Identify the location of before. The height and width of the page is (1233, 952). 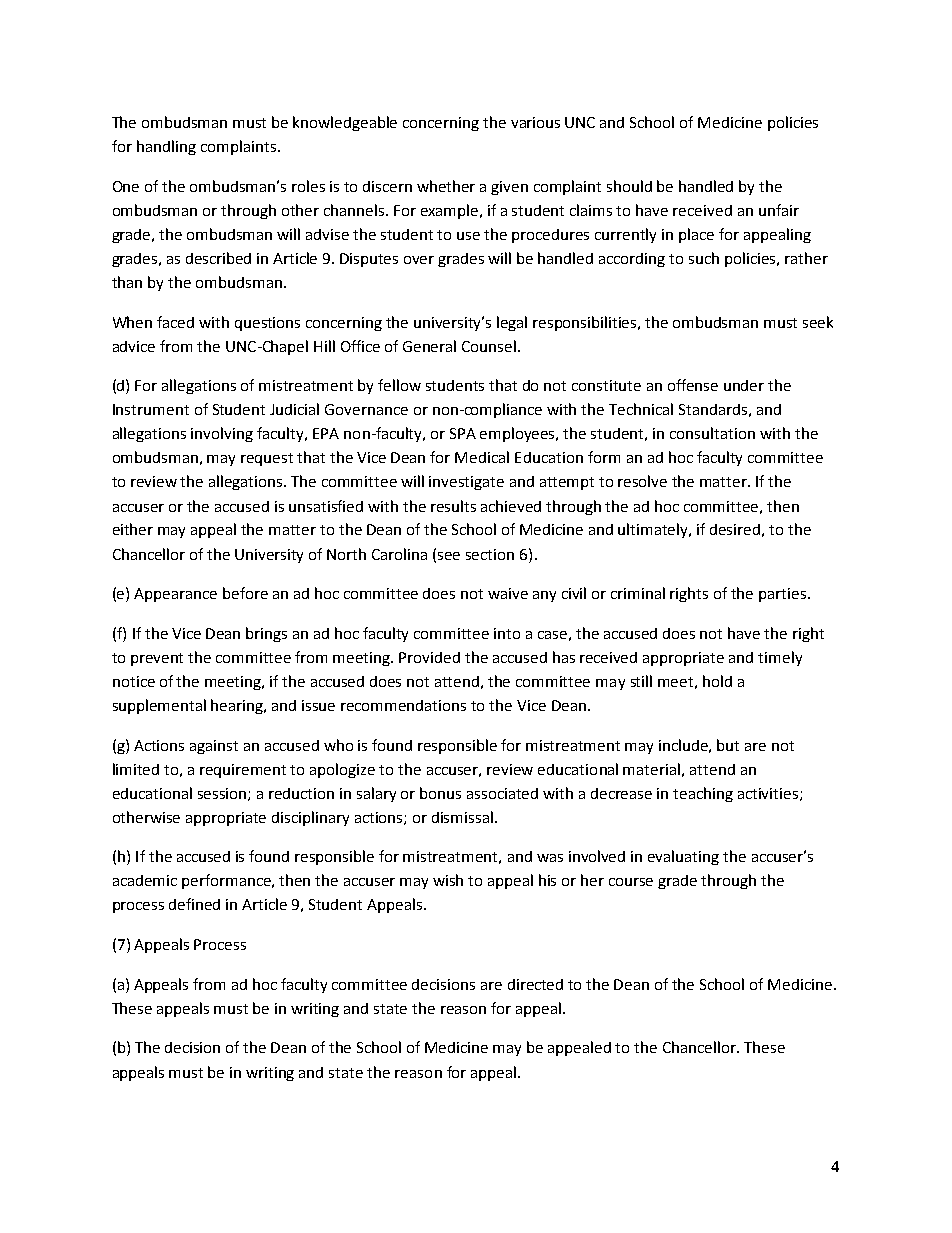
(245, 593).
